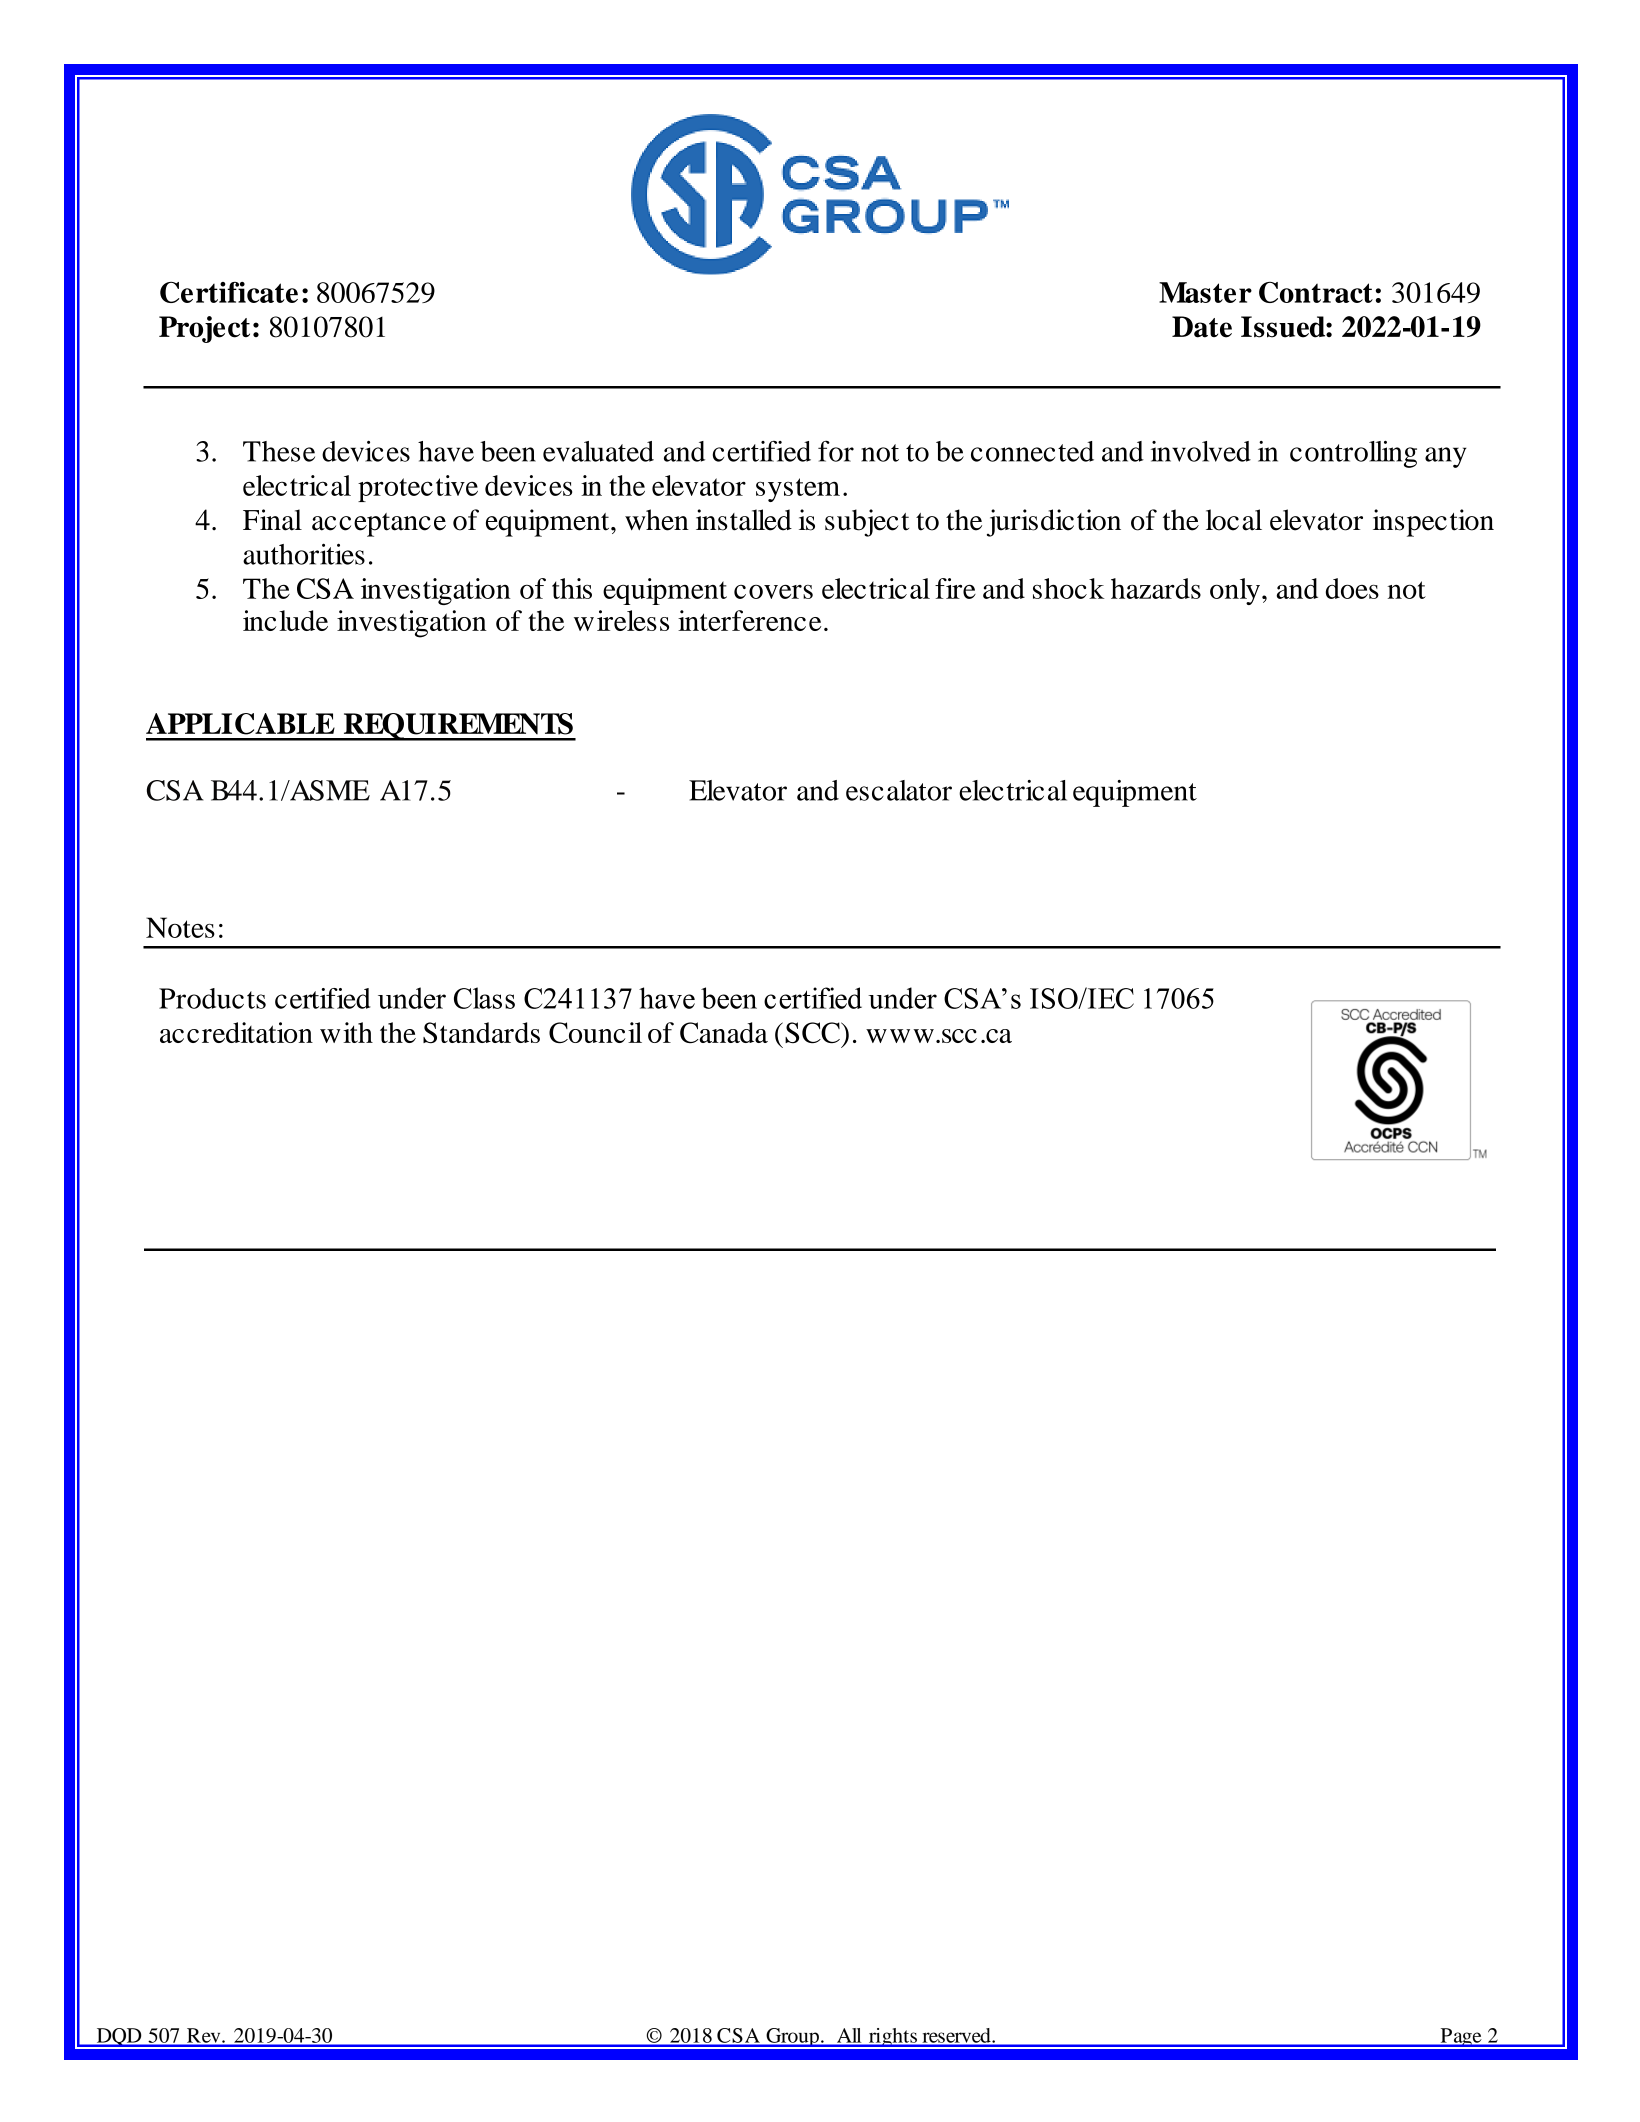 The width and height of the image is (1640, 2122). I want to click on only, so click(1235, 591).
